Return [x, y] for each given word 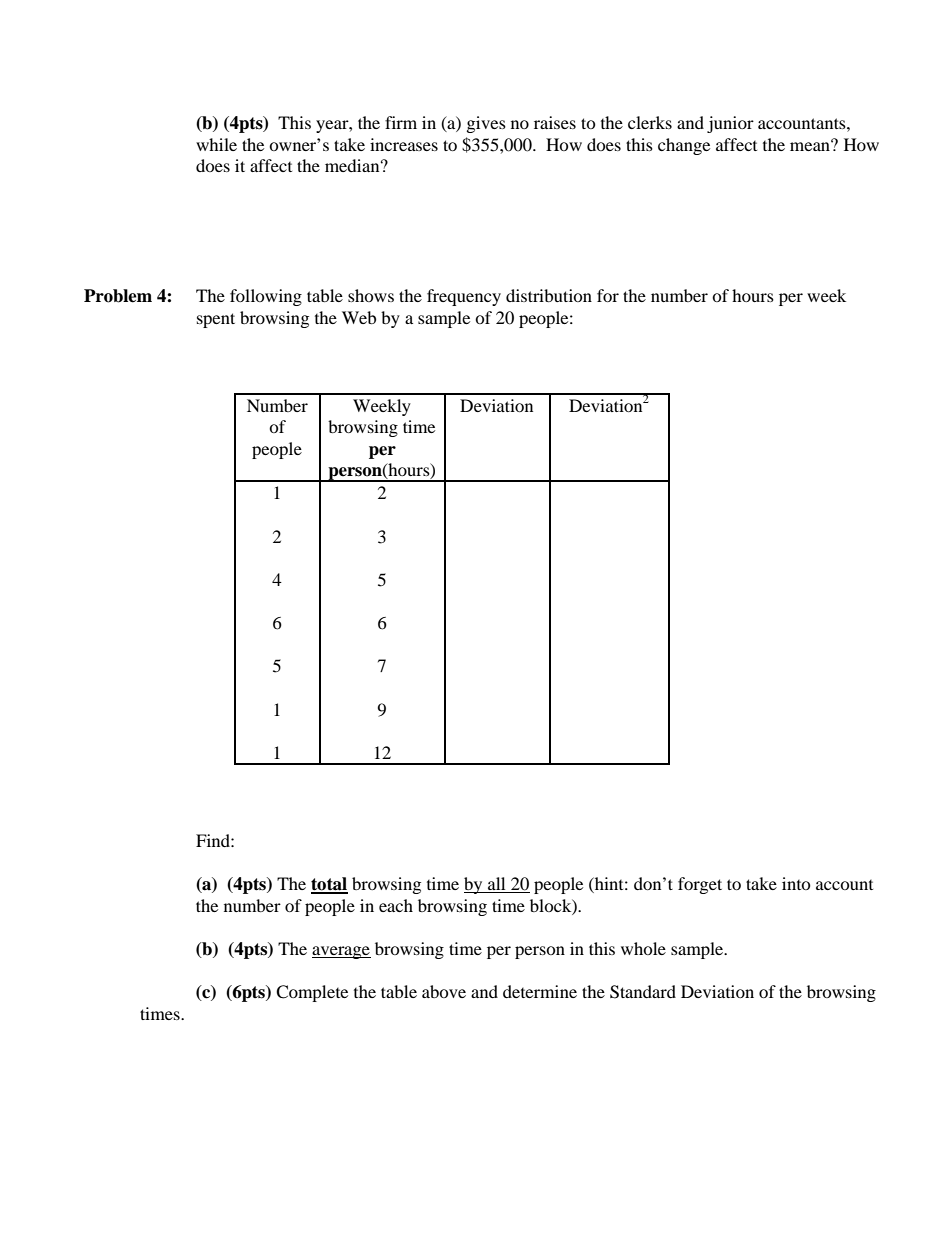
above [444, 991]
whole [643, 948]
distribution [549, 295]
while [216, 144]
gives [486, 124]
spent [216, 320]
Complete [312, 993]
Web [359, 317]
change [684, 146]
